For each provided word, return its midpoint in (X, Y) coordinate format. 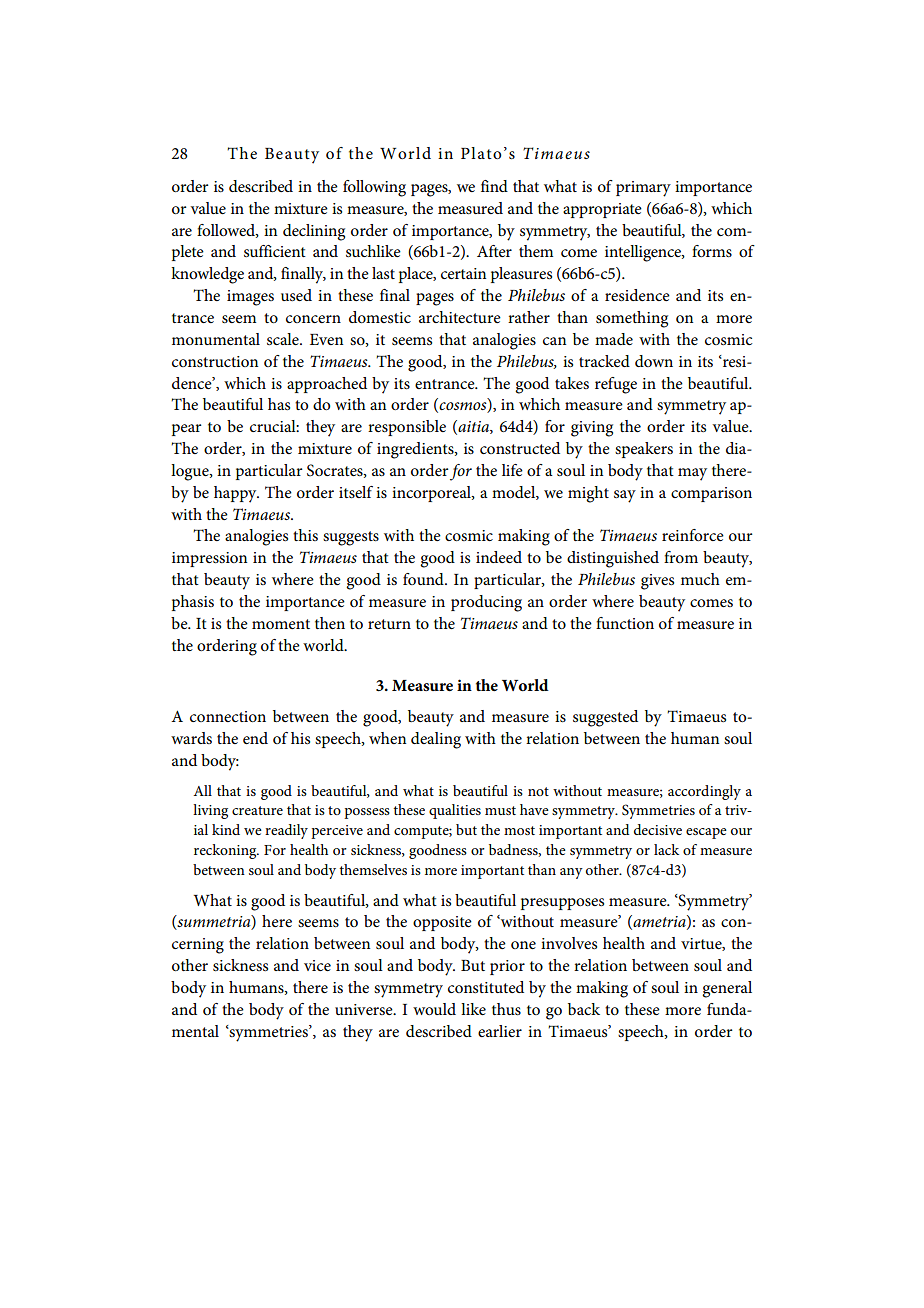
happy (236, 494)
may (692, 474)
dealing (436, 740)
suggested (605, 718)
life (512, 470)
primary (643, 189)
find (494, 186)
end (255, 738)
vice (317, 965)
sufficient (275, 251)
